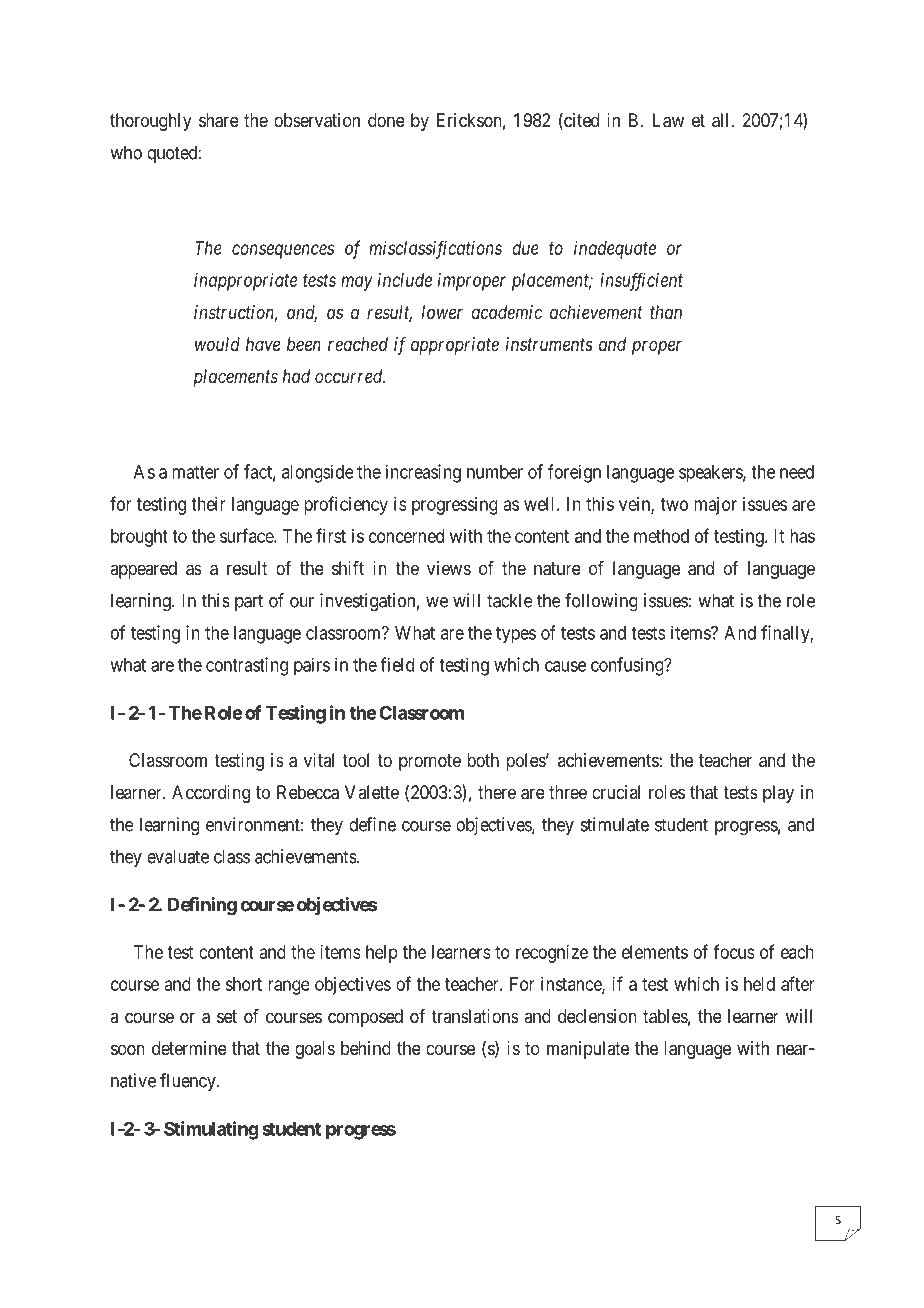  What do you see at coordinates (386, 120) in the image?
I see `done` at bounding box center [386, 120].
